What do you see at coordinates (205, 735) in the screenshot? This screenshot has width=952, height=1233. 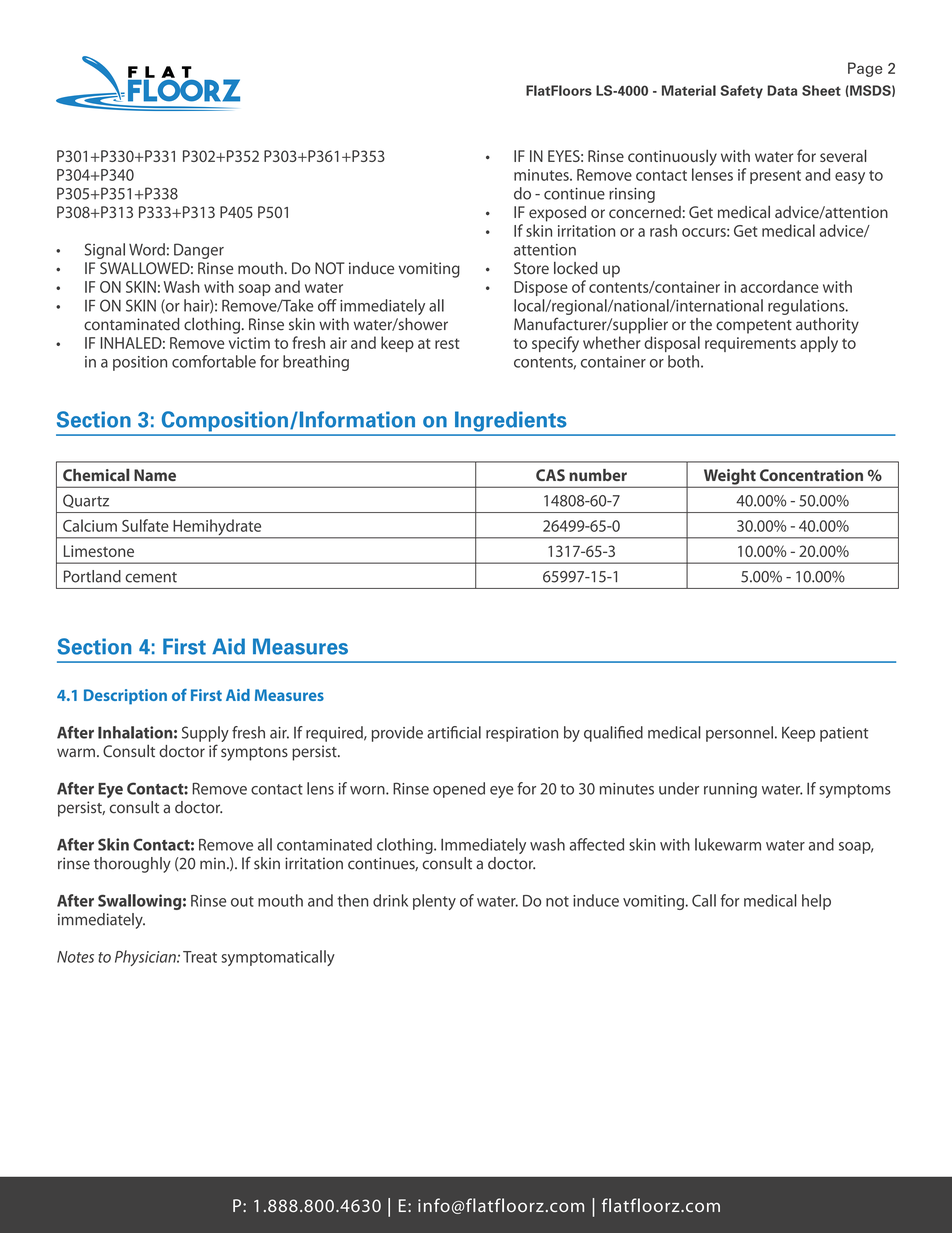 I see `Supply` at bounding box center [205, 735].
